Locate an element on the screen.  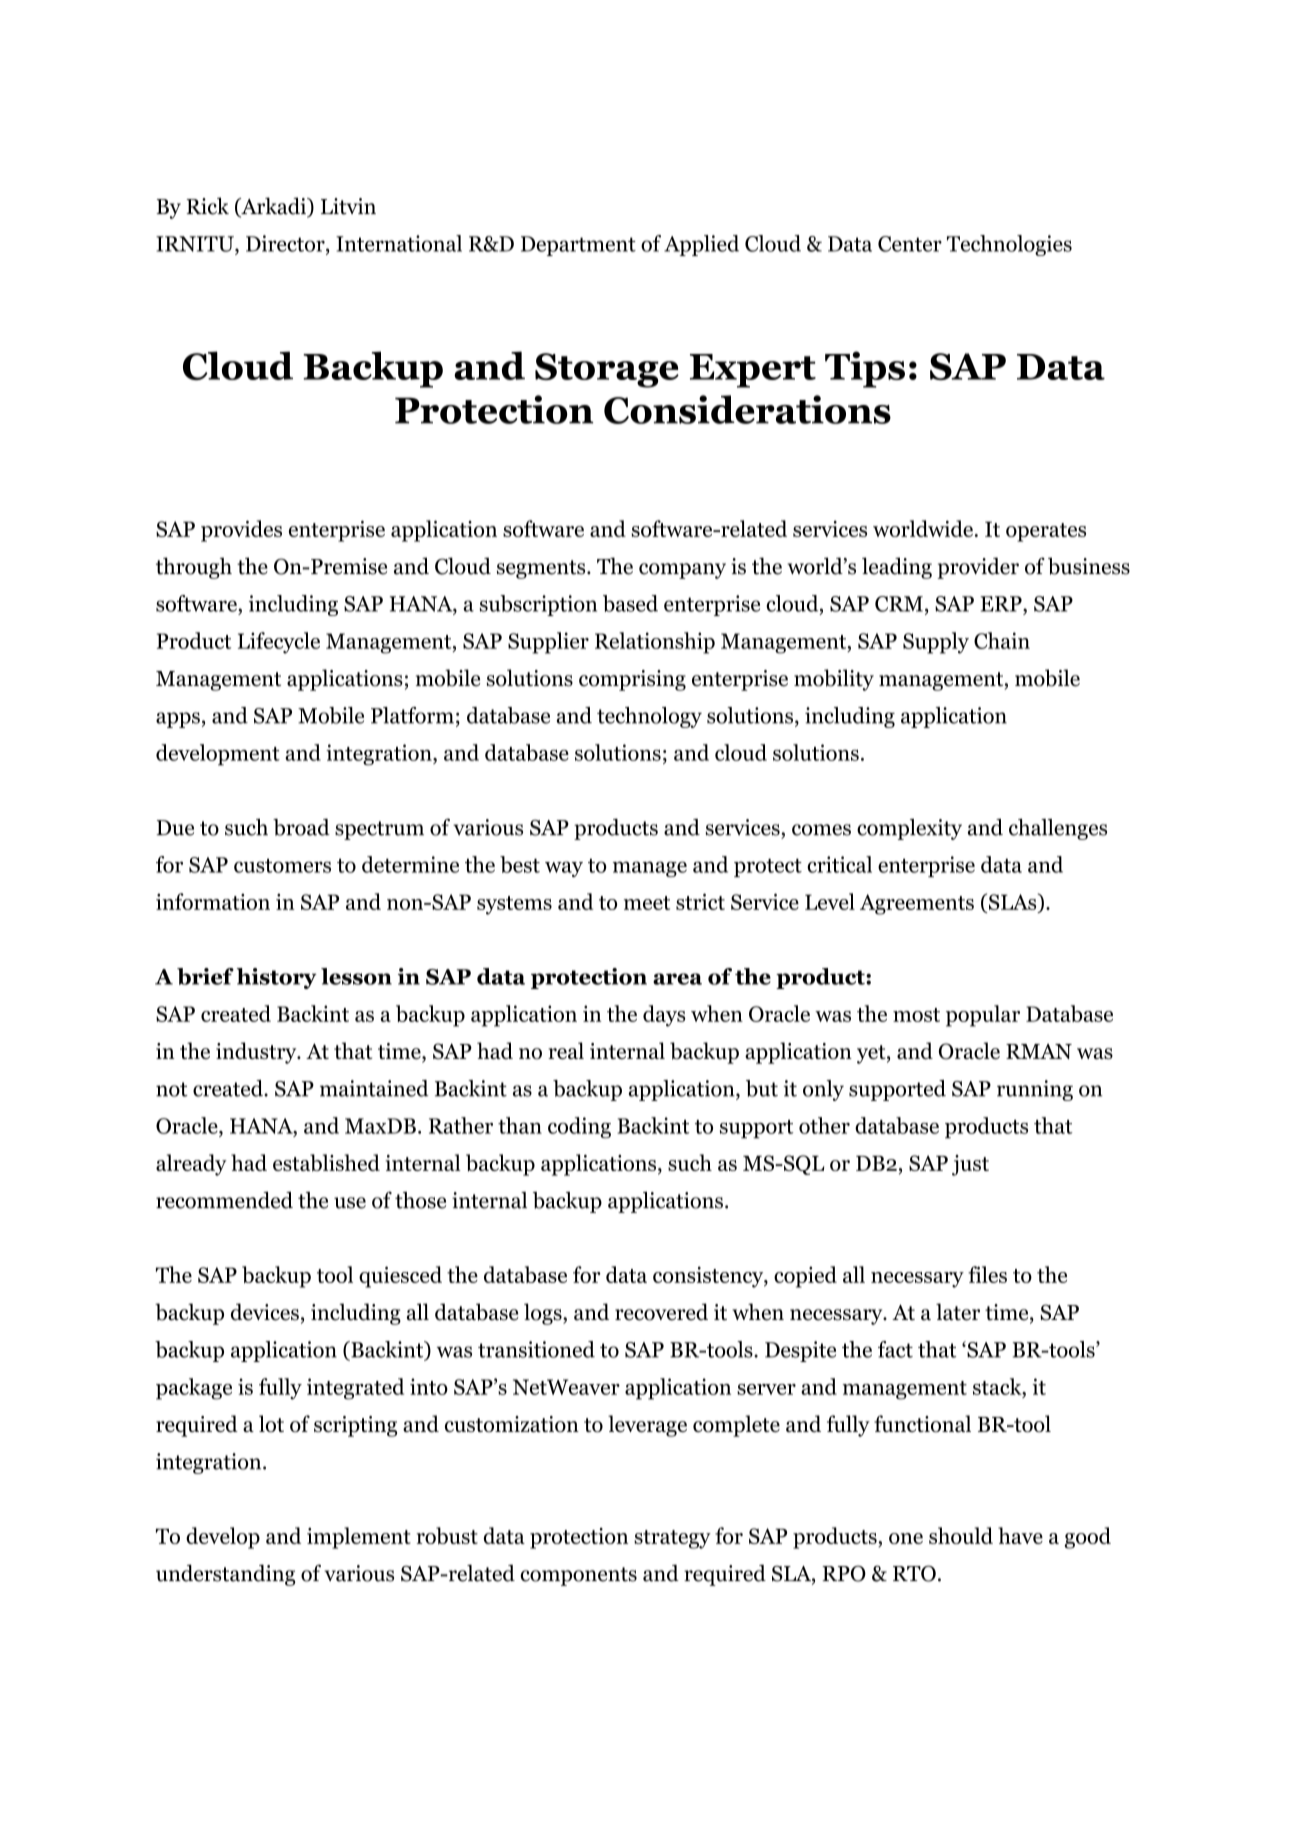
Director is located at coordinates (286, 244).
